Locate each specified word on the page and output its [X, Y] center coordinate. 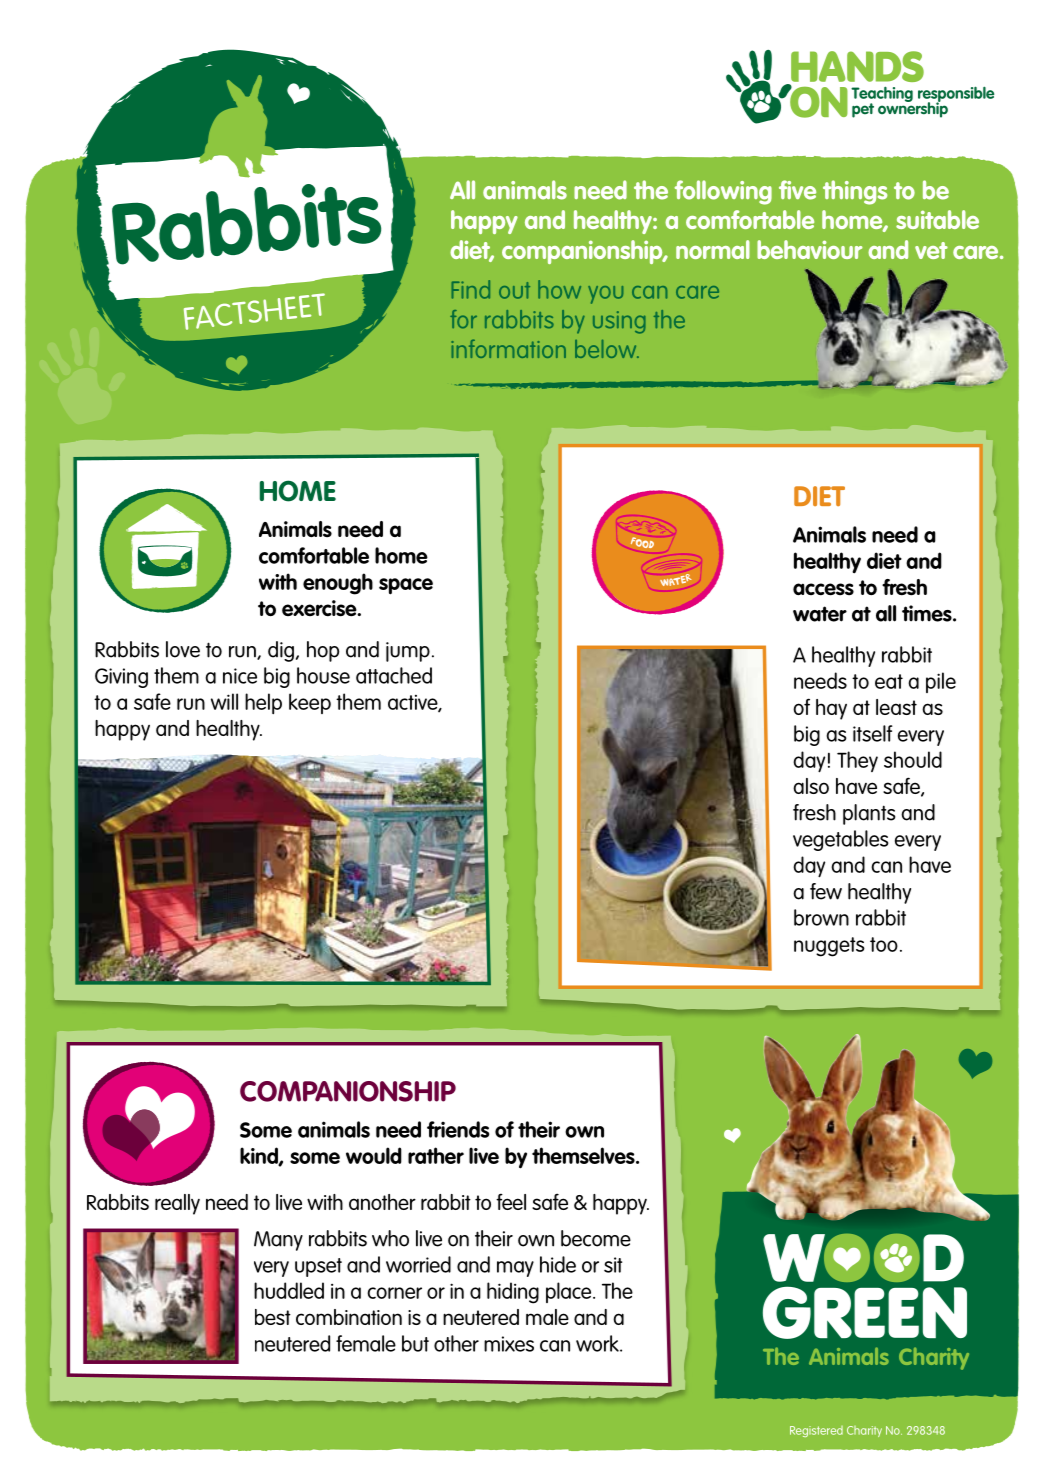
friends [458, 1129]
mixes [509, 1344]
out [514, 290]
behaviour [810, 249]
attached [394, 675]
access [823, 589]
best [273, 1317]
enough [338, 584]
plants [869, 814]
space [406, 586]
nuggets [829, 947]
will [224, 701]
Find [471, 289]
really [177, 1204]
